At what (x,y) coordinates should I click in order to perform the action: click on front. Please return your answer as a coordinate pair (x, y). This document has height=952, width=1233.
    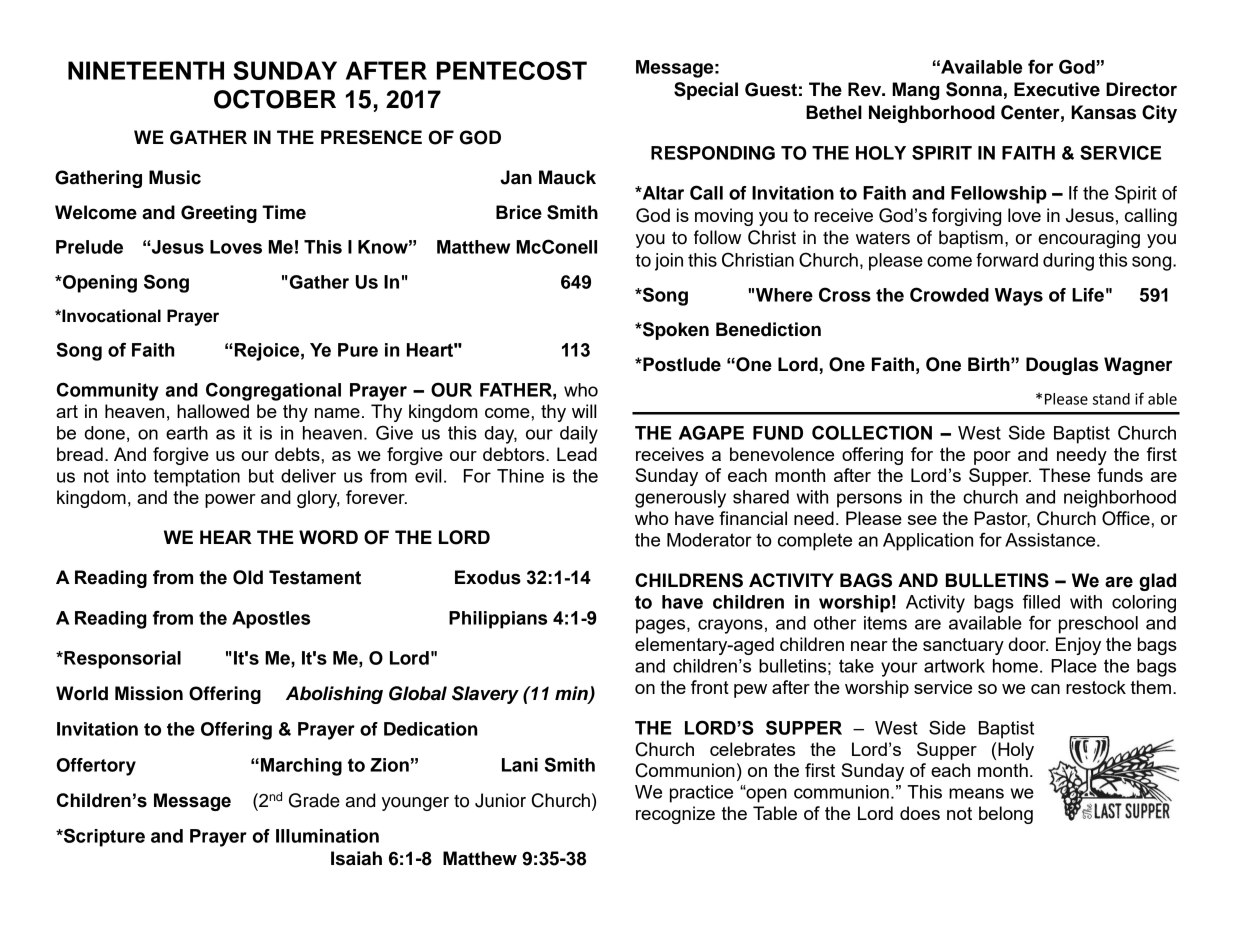
    Looking at the image, I should click on (710, 687).
